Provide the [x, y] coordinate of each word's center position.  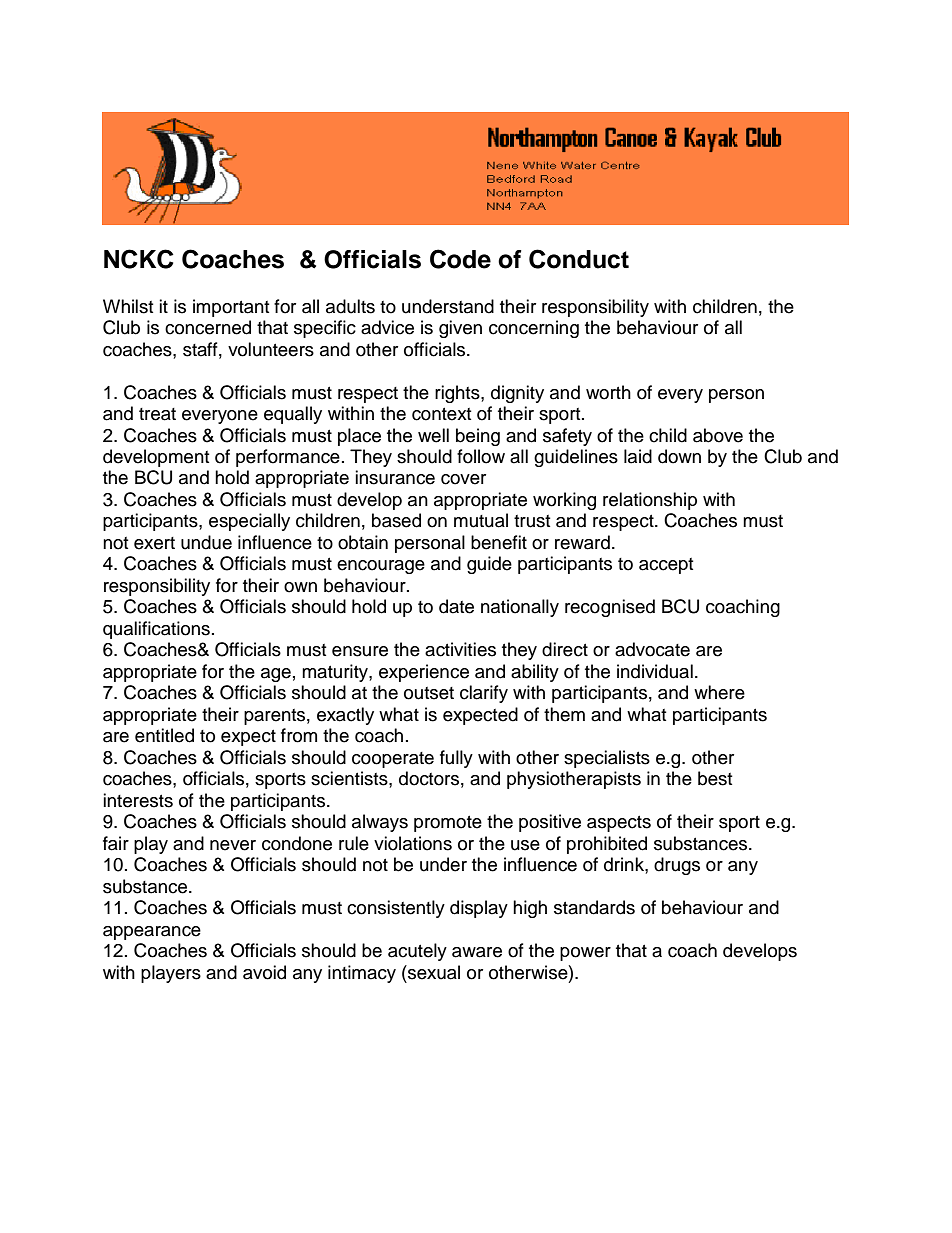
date [456, 606]
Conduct [579, 259]
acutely [417, 952]
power [585, 954]
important [231, 308]
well [433, 435]
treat [157, 414]
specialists [607, 759]
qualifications [156, 630]
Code [460, 259]
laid [638, 456]
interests [138, 800]
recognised [610, 608]
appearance [152, 933]
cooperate [393, 760]
